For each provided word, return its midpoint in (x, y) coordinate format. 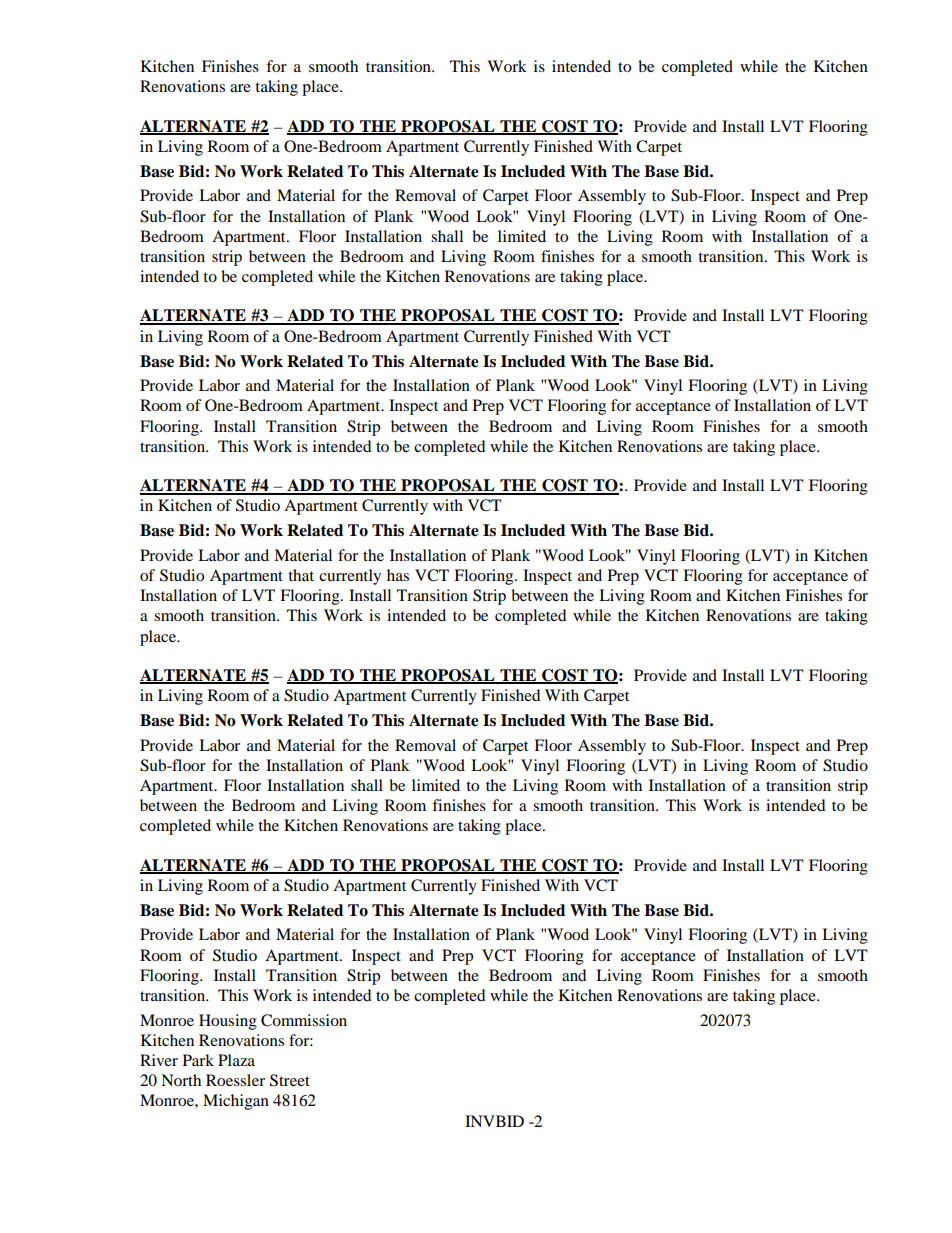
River (159, 1060)
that (301, 575)
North (181, 1080)
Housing (228, 1022)
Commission (304, 1020)
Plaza (236, 1060)
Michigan (236, 1102)
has (398, 575)
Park (198, 1060)
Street (290, 1080)
